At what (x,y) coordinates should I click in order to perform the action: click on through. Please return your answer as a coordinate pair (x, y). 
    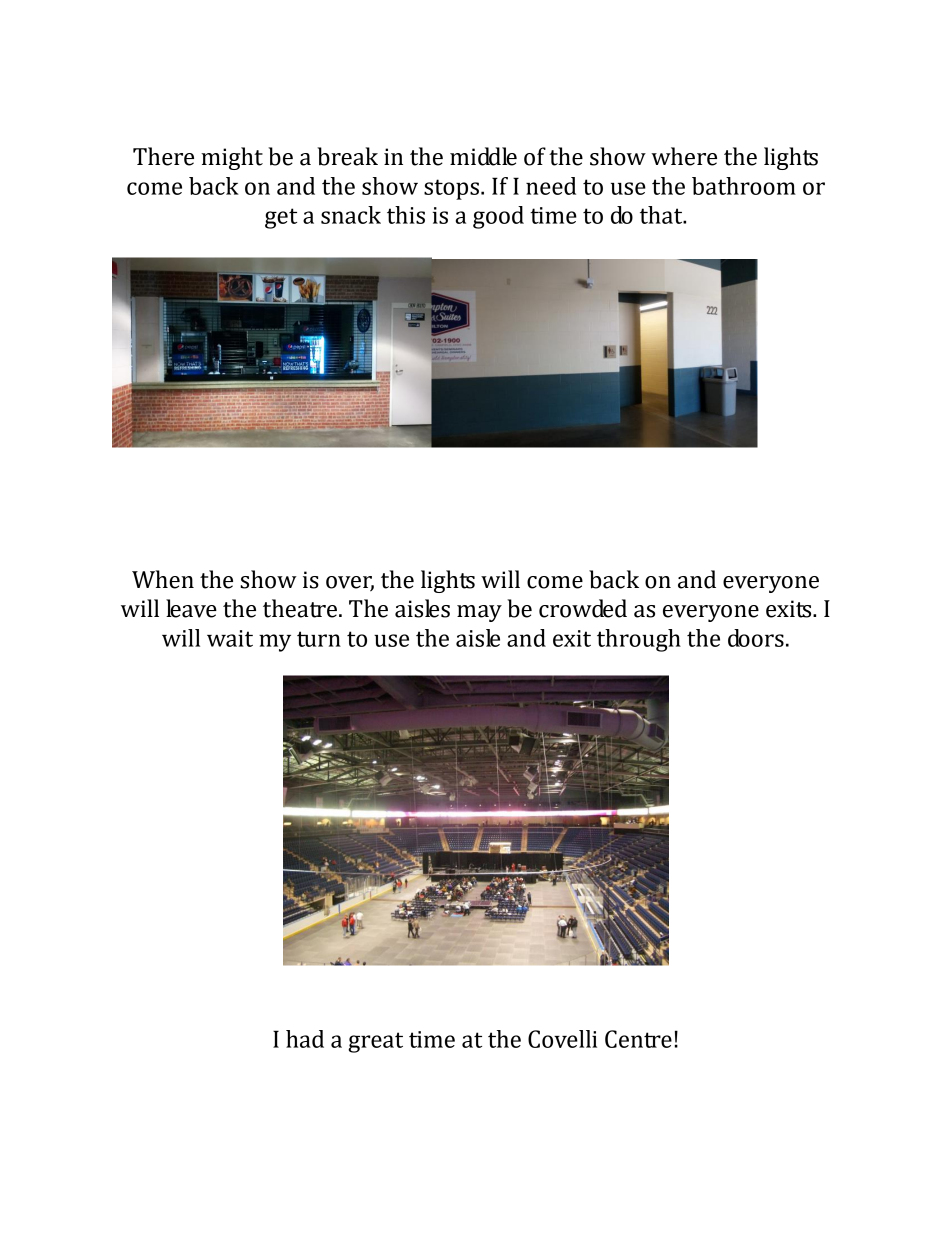
    Looking at the image, I should click on (639, 640).
